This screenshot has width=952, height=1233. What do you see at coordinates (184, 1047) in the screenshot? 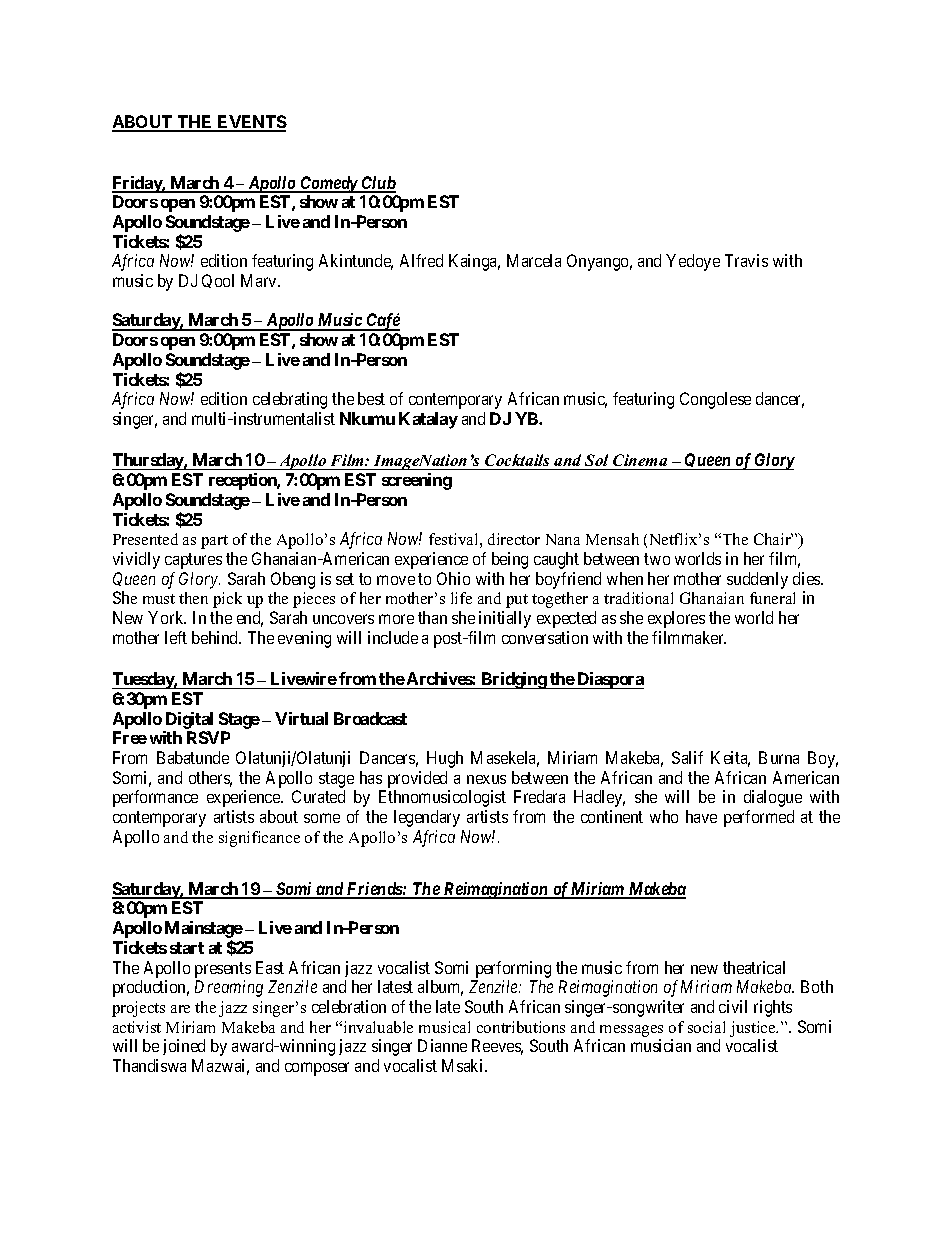
I see `joined` at bounding box center [184, 1047].
